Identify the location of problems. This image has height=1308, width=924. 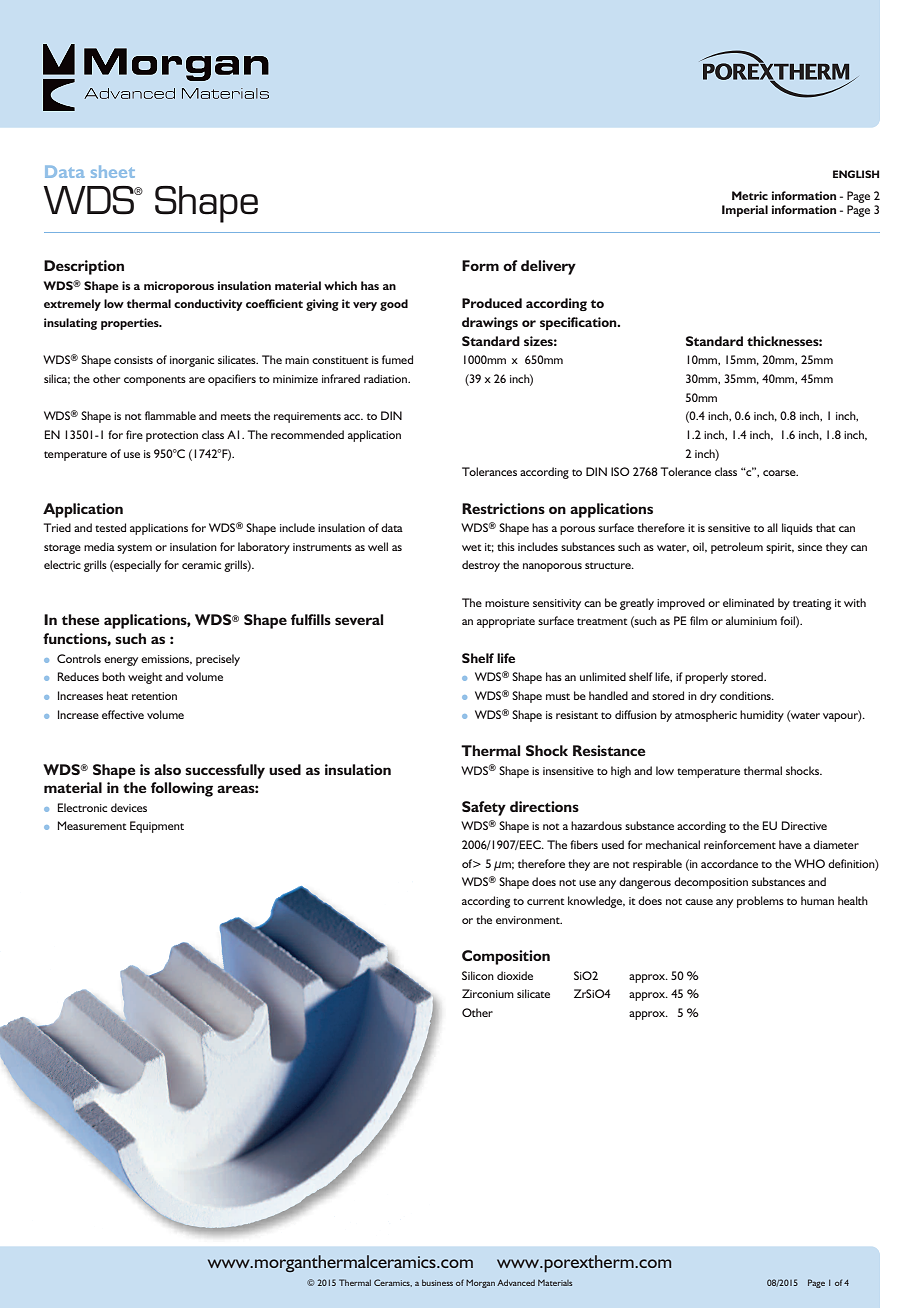
(760, 902).
